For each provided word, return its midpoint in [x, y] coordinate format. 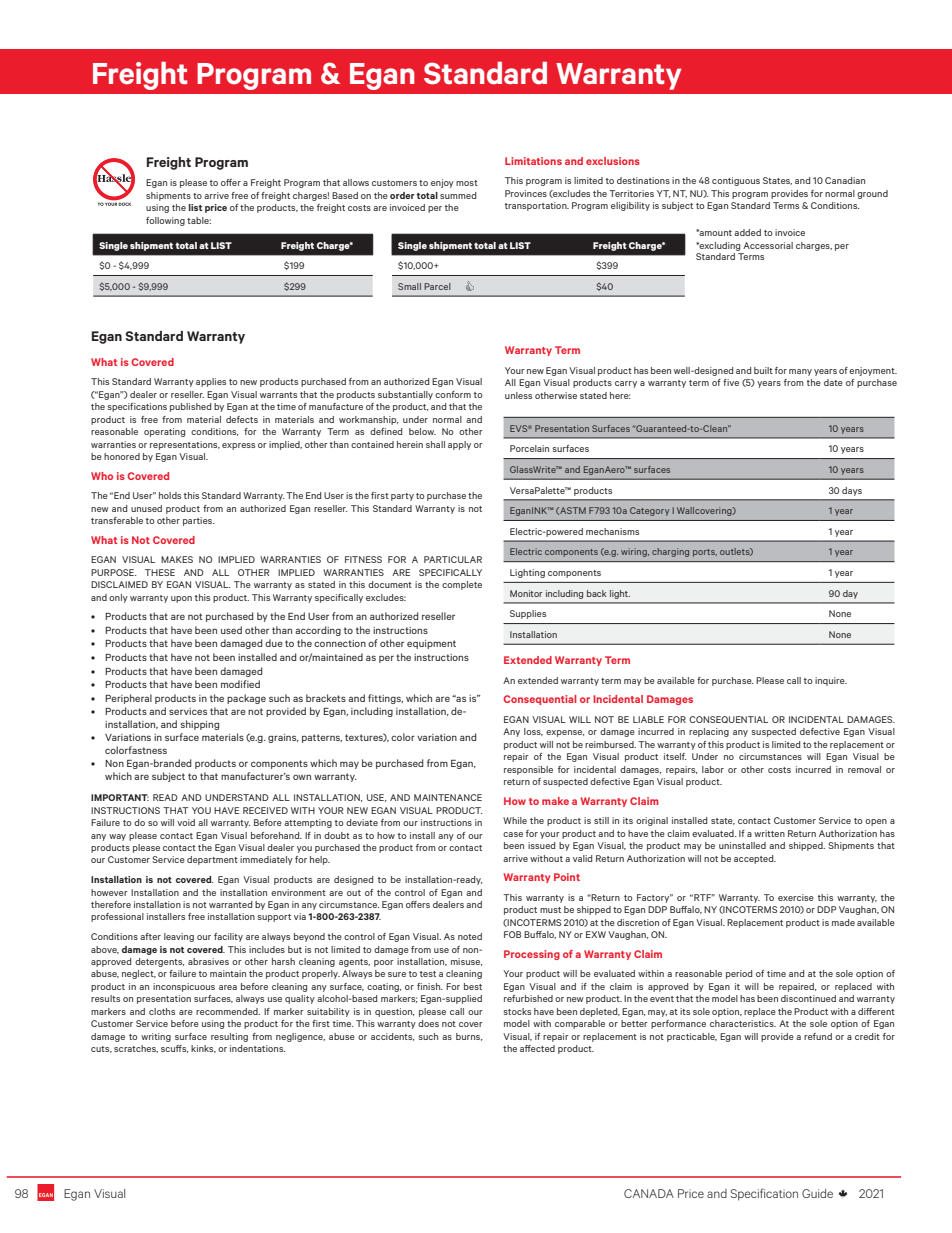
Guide [817, 1193]
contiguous [736, 181]
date [833, 382]
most [467, 183]
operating [164, 432]
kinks [203, 1049]
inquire [831, 681]
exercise [796, 897]
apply [459, 445]
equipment [431, 644]
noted [470, 936]
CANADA [649, 1193]
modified [240, 684]
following [165, 221]
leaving [179, 937]
